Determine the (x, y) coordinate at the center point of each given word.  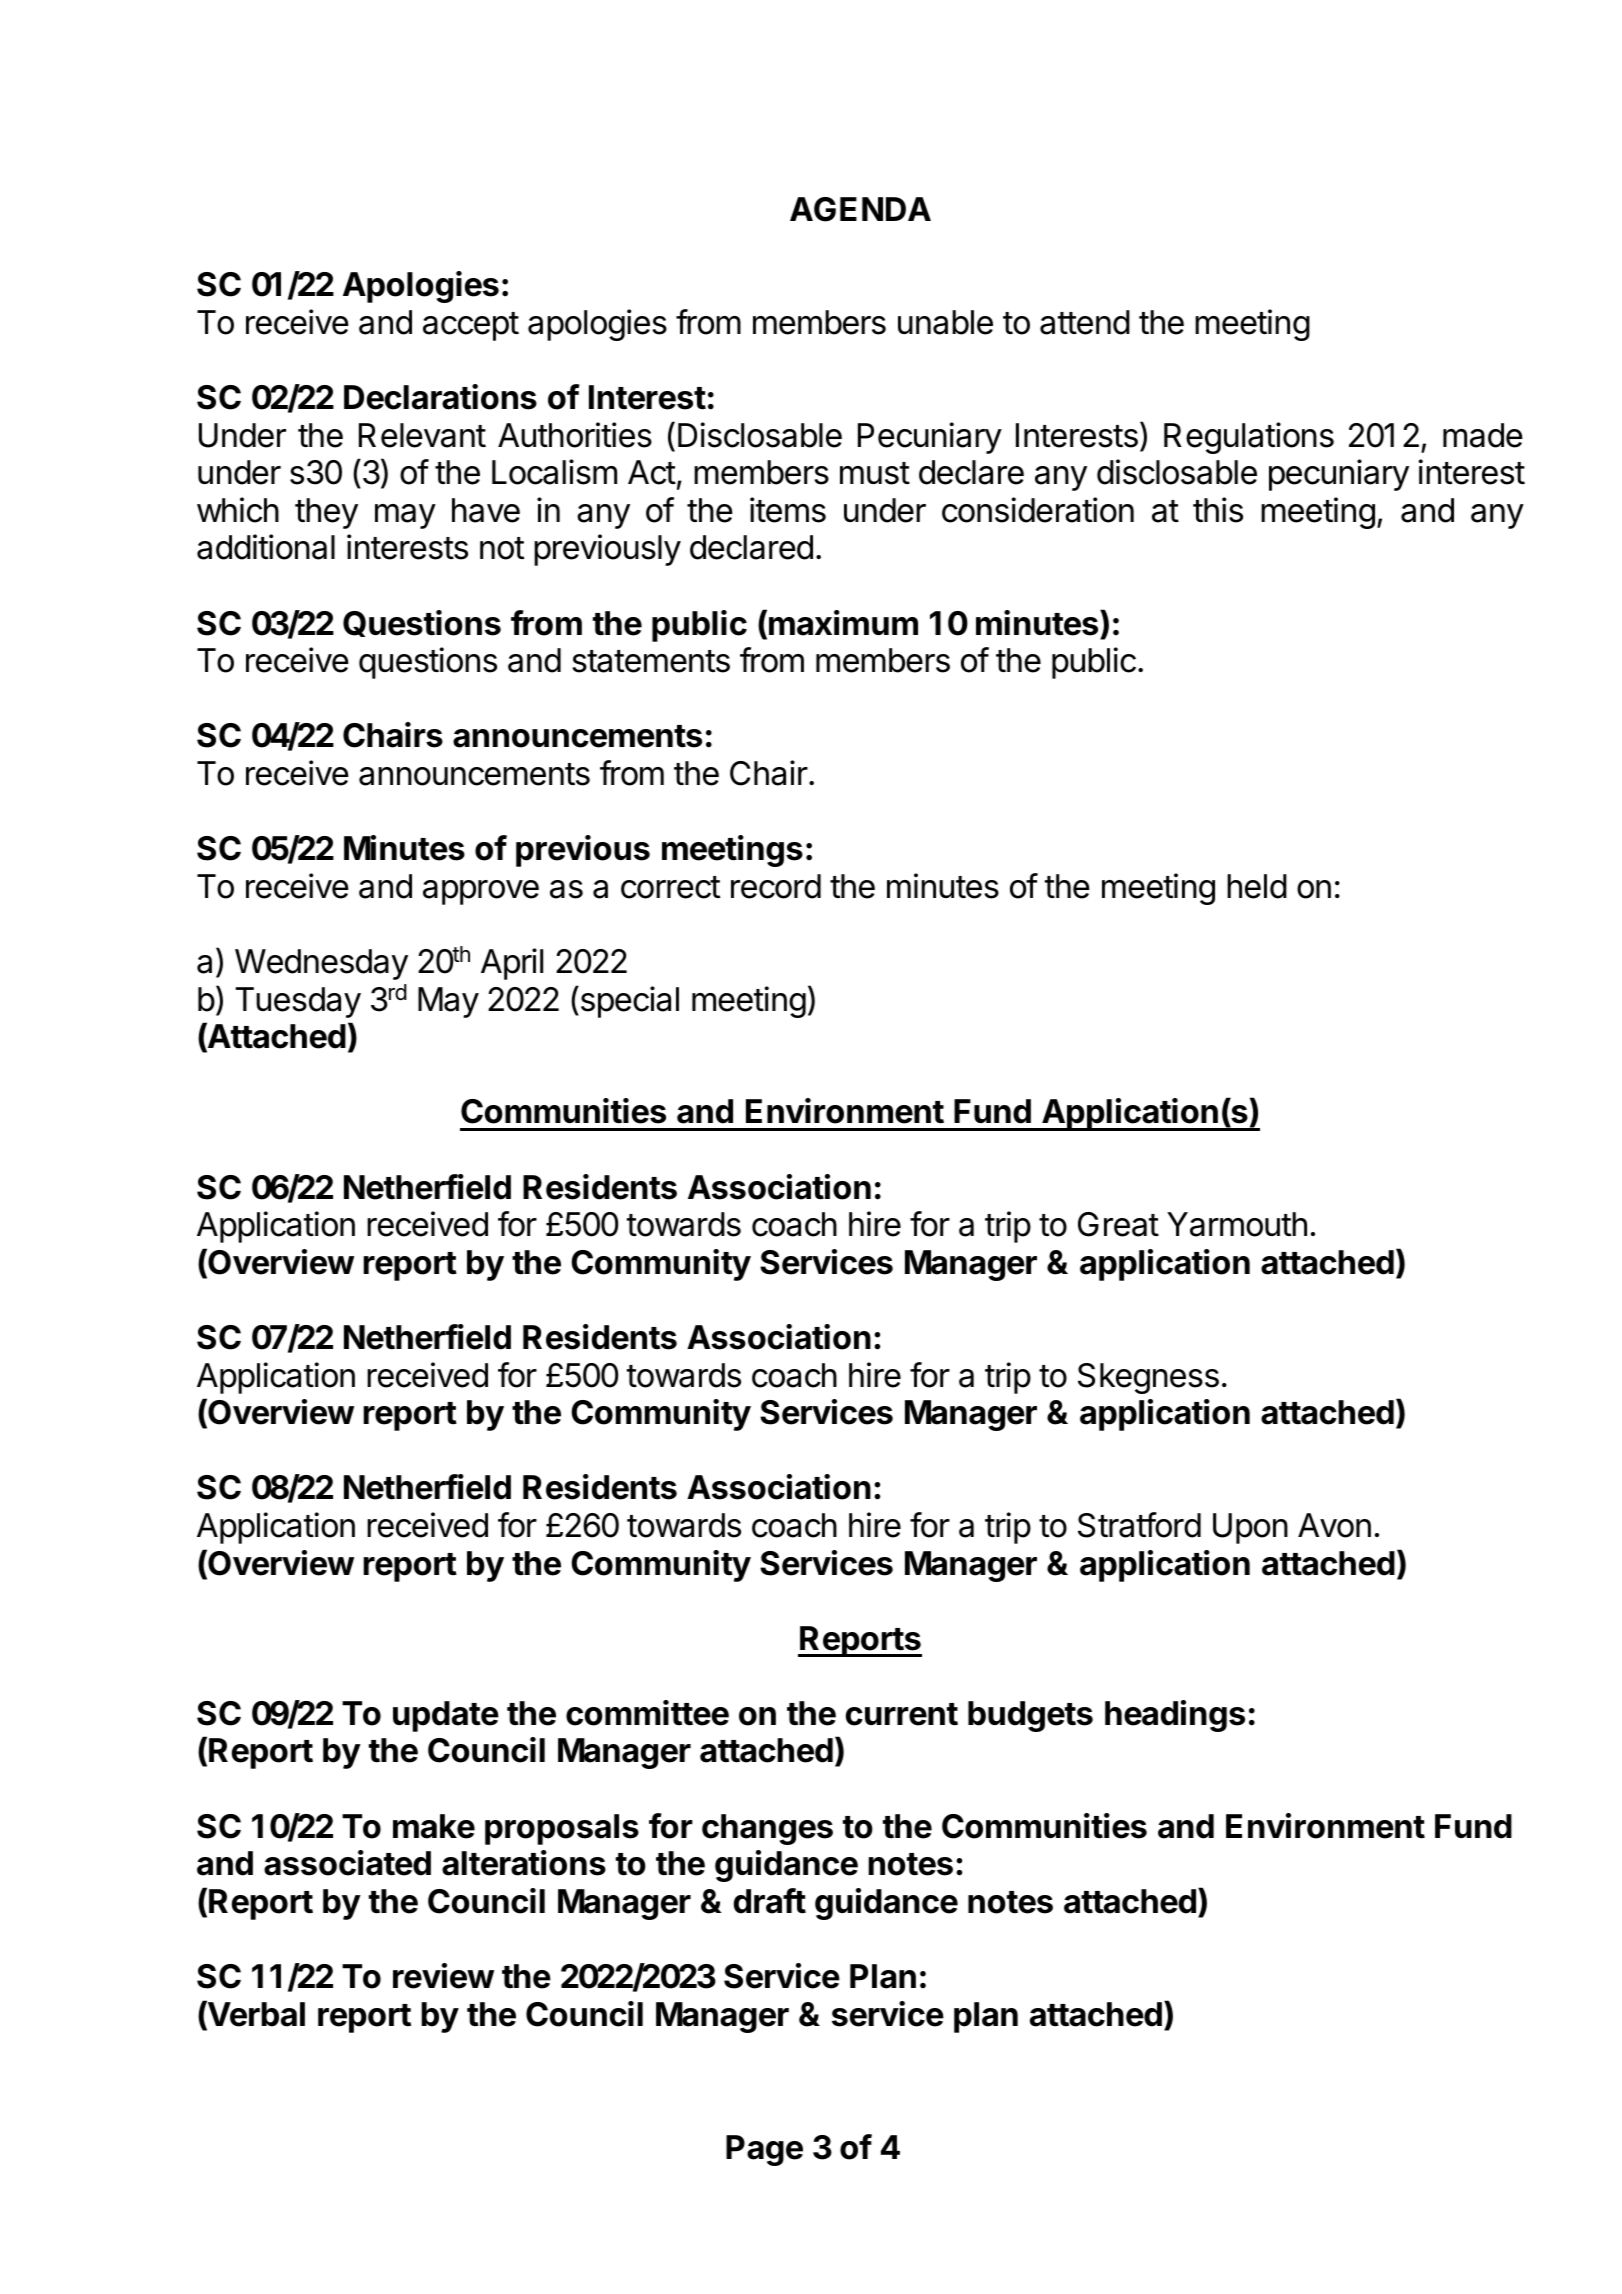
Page (764, 2150)
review (443, 1976)
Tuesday (298, 1002)
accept (471, 326)
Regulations (1249, 438)
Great (1118, 1224)
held (1257, 886)
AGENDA (860, 209)
